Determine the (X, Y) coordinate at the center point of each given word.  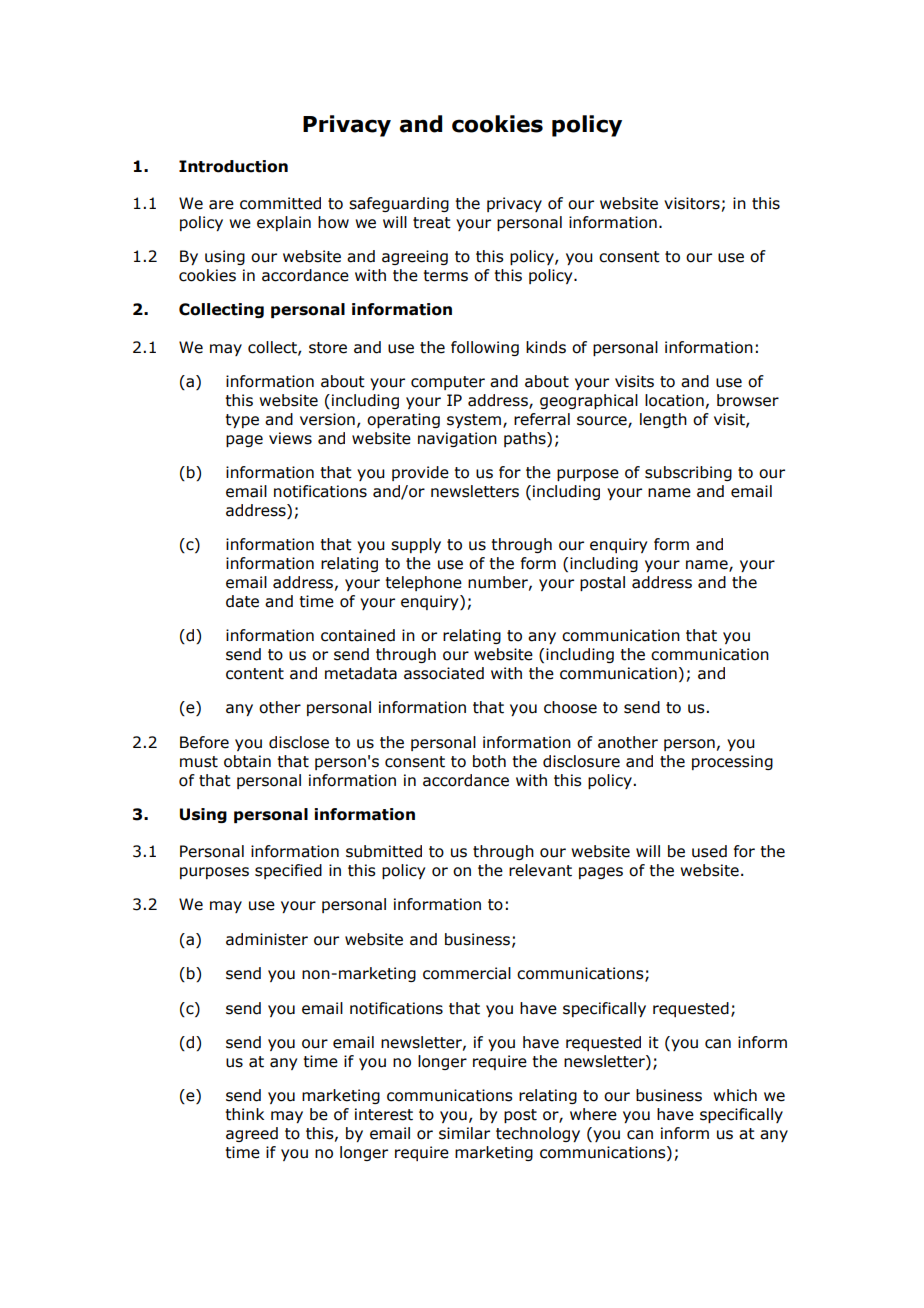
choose (570, 707)
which (735, 1095)
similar (464, 1133)
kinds (546, 347)
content (255, 674)
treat (432, 223)
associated (444, 673)
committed (280, 203)
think (244, 1114)
